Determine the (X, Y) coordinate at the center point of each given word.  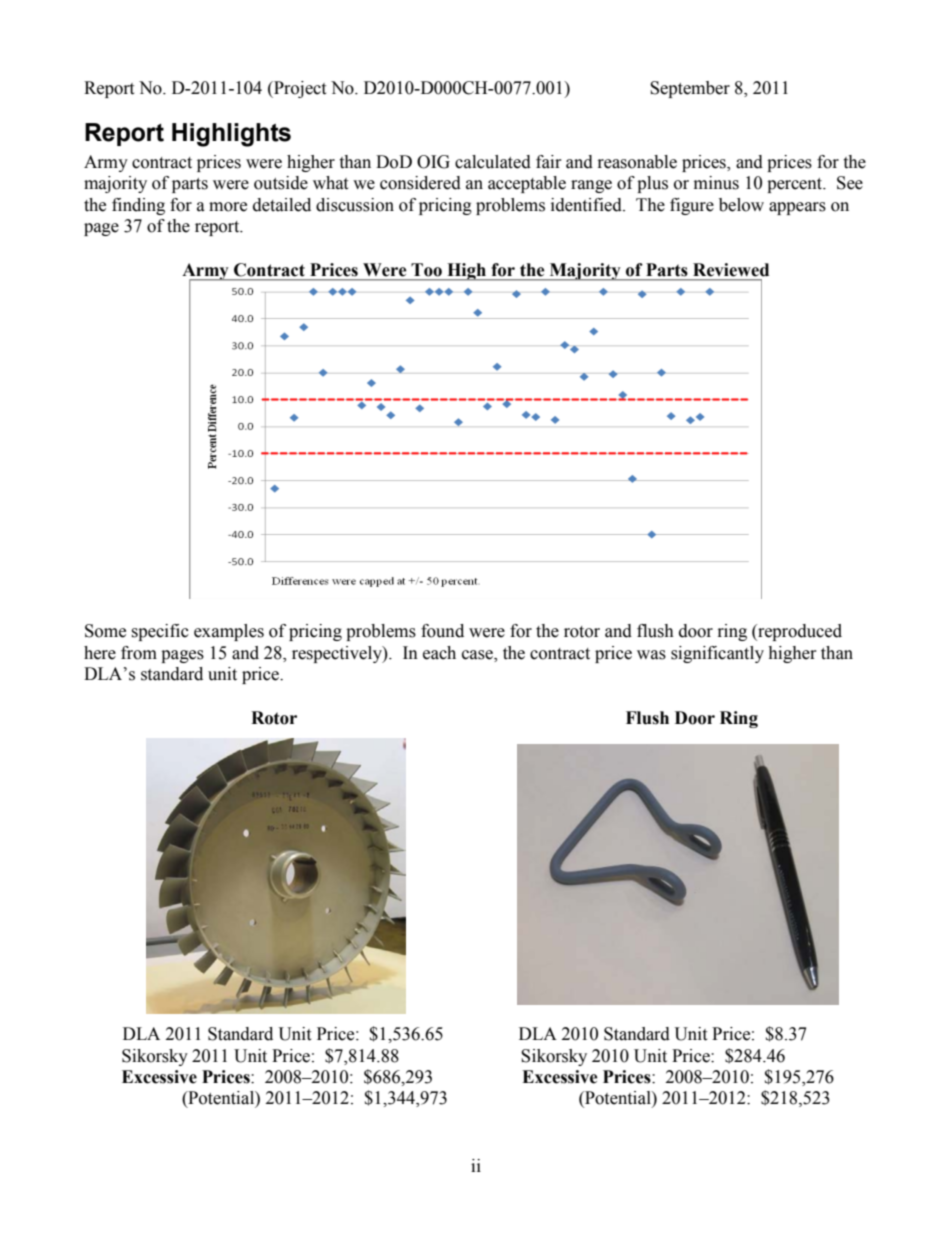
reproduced (799, 632)
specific (160, 632)
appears (797, 208)
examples (229, 632)
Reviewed (731, 270)
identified (587, 205)
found (442, 631)
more (228, 207)
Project (299, 89)
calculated (493, 162)
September (690, 89)
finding (138, 206)
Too (426, 270)
